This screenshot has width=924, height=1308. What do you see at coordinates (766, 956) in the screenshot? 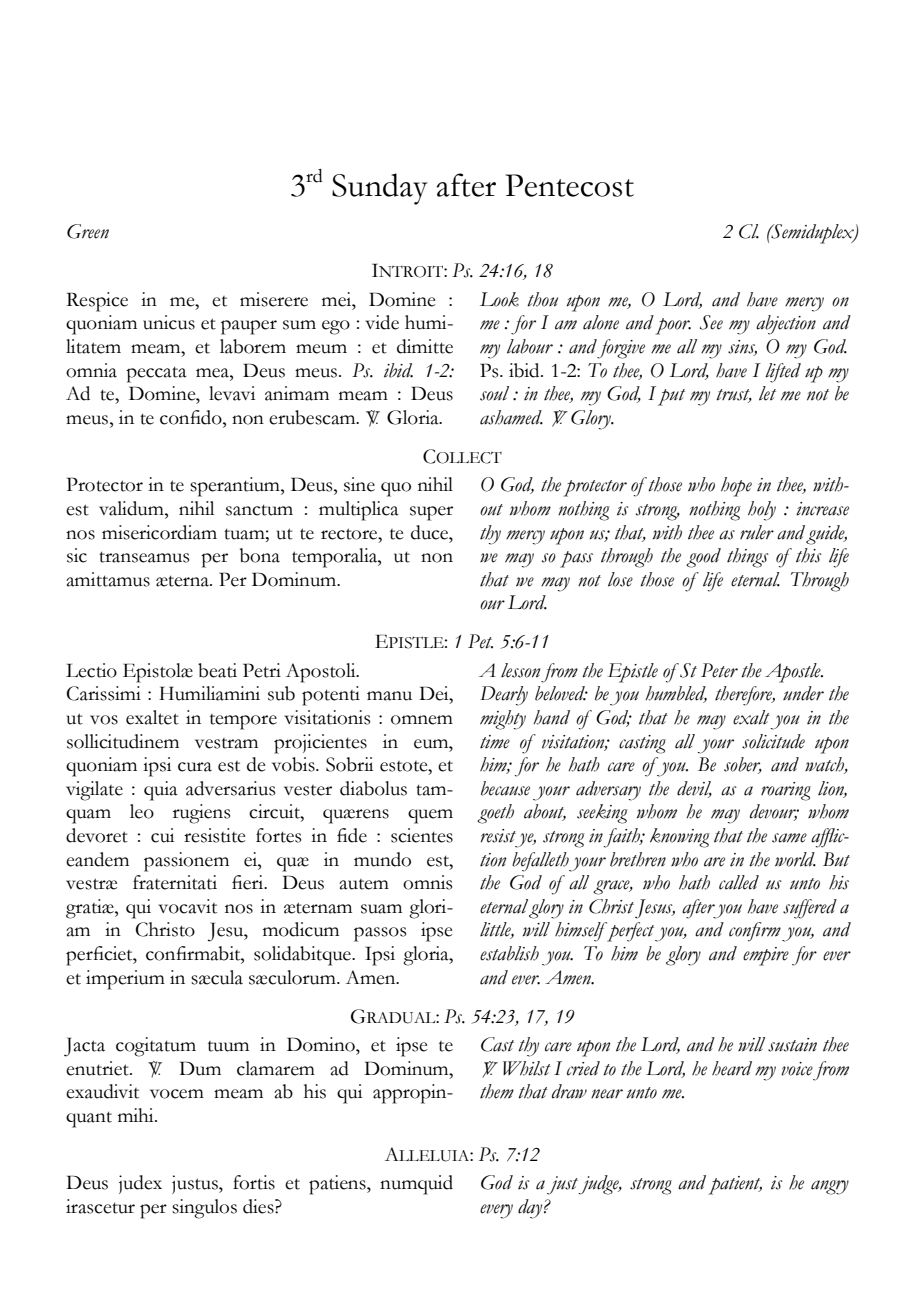
I see `empire` at bounding box center [766, 956].
